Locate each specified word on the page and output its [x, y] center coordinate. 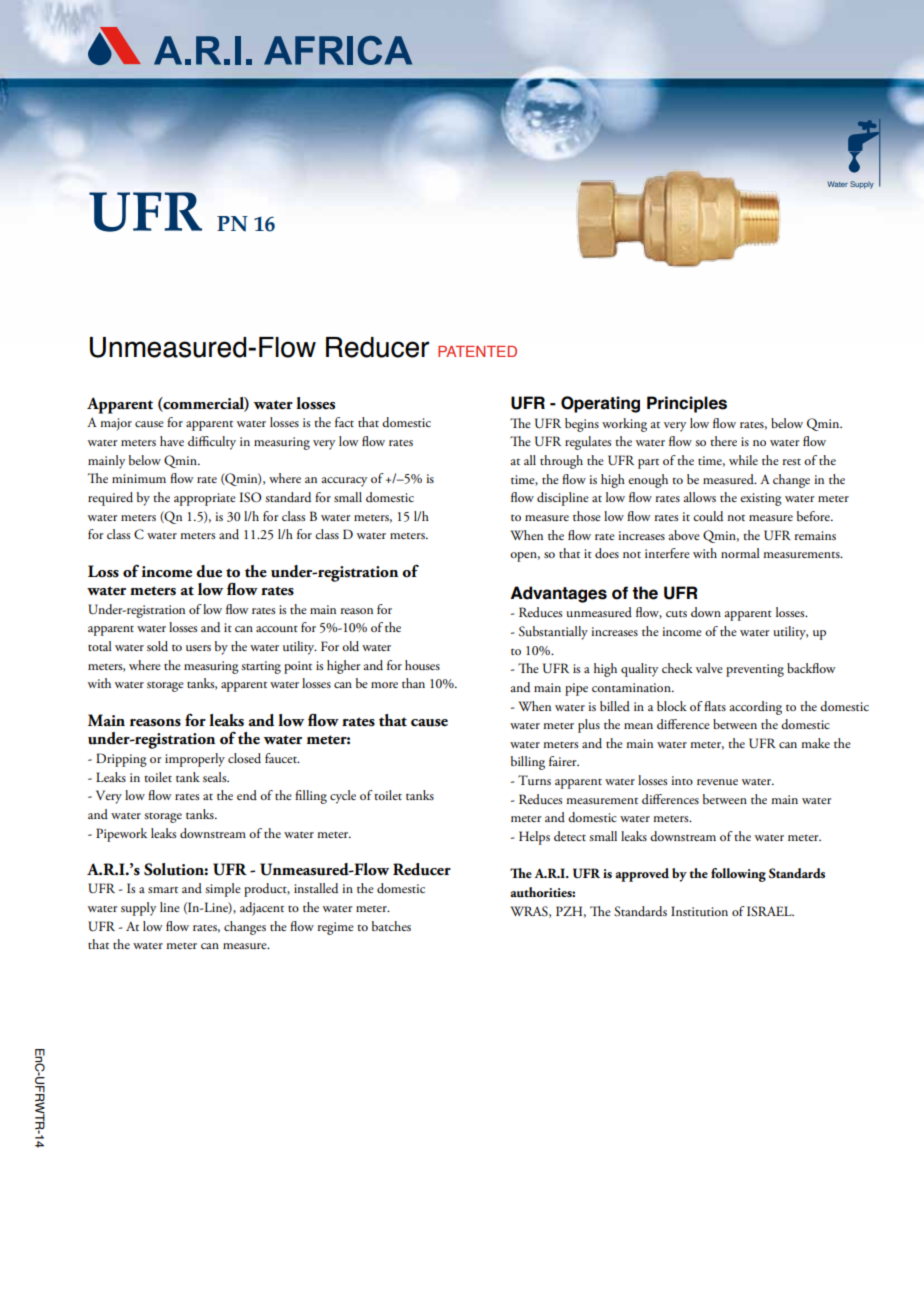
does [607, 553]
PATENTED [477, 351]
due [209, 571]
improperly [195, 760]
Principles [687, 404]
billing [528, 763]
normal [740, 553]
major [116, 424]
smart [163, 890]
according [756, 708]
